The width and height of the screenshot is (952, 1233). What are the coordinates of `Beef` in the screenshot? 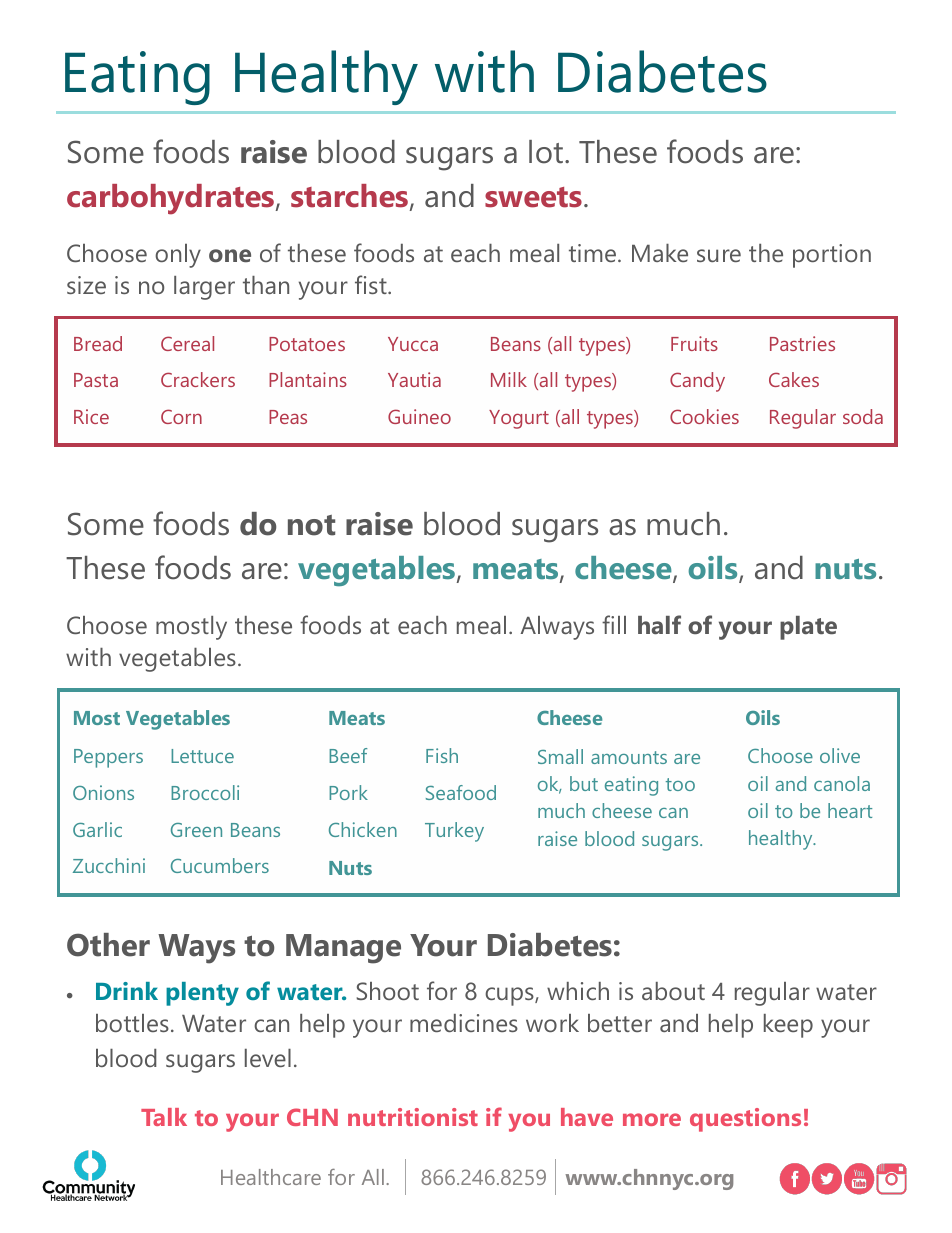 It's located at (348, 755).
